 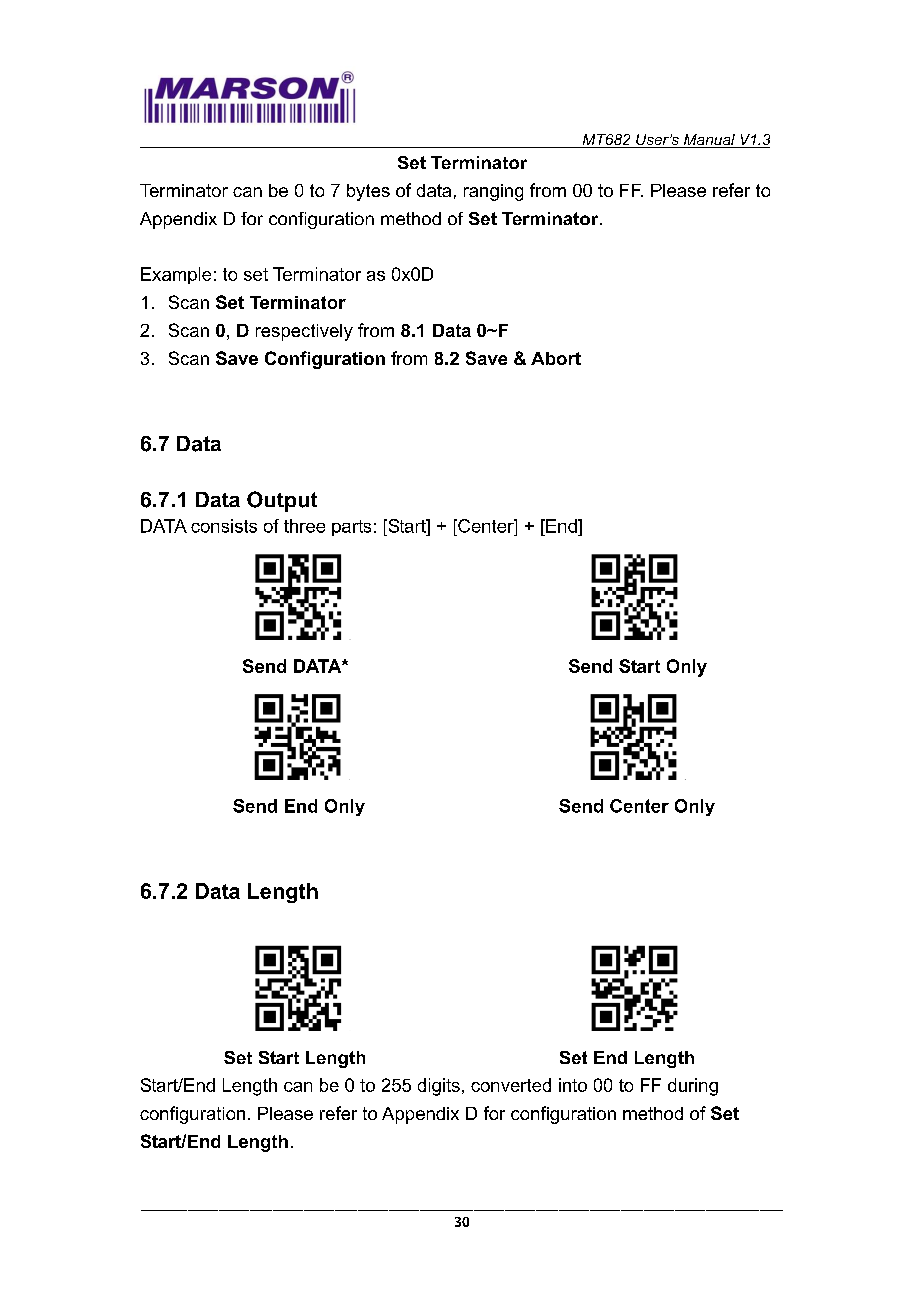 What do you see at coordinates (282, 501) in the screenshot?
I see `Output` at bounding box center [282, 501].
